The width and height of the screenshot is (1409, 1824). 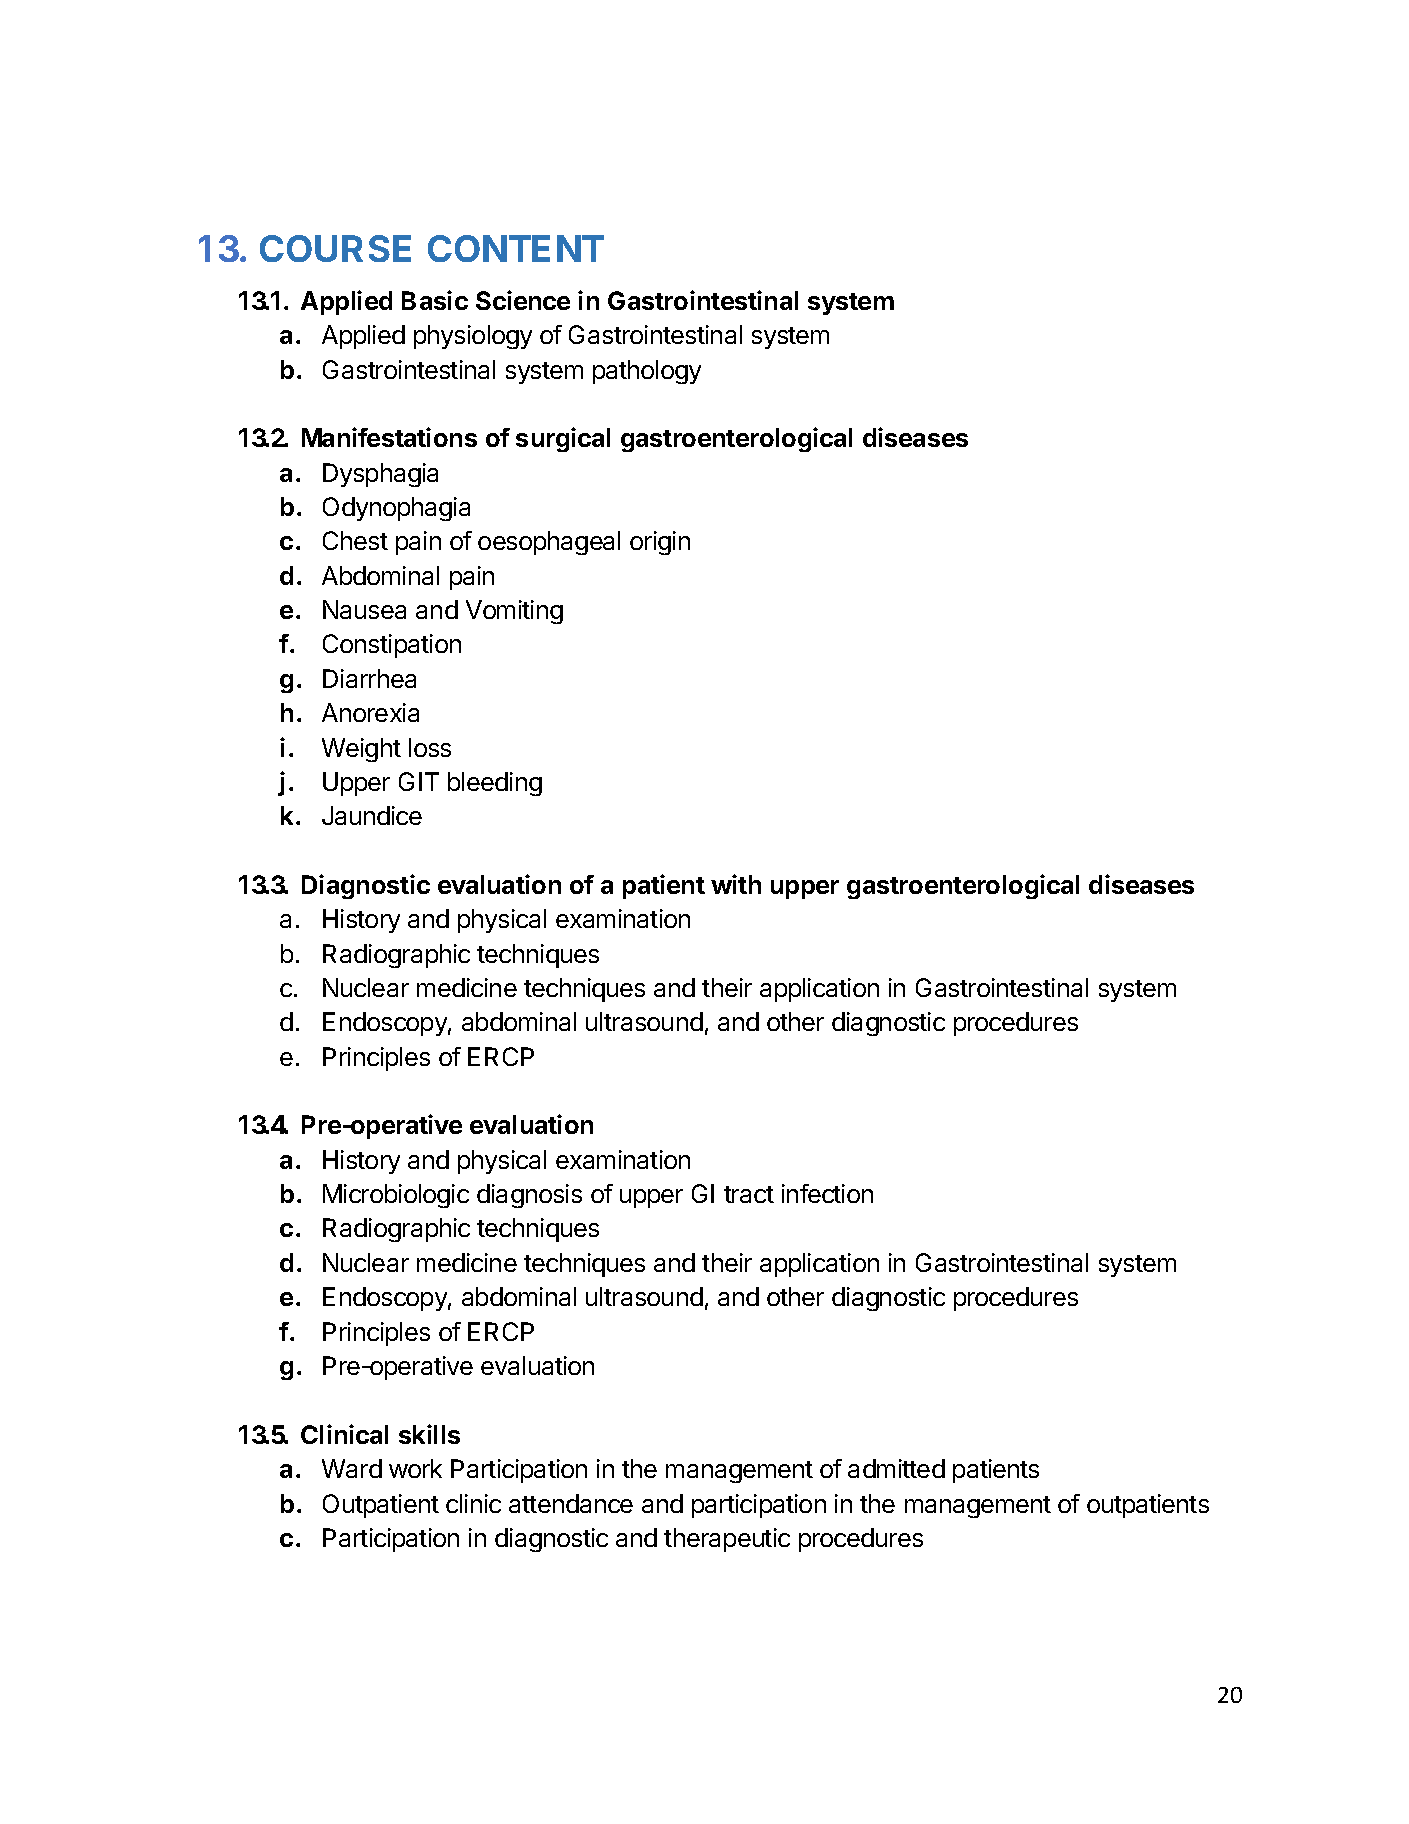 What do you see at coordinates (415, 1468) in the screenshot?
I see `work` at bounding box center [415, 1468].
